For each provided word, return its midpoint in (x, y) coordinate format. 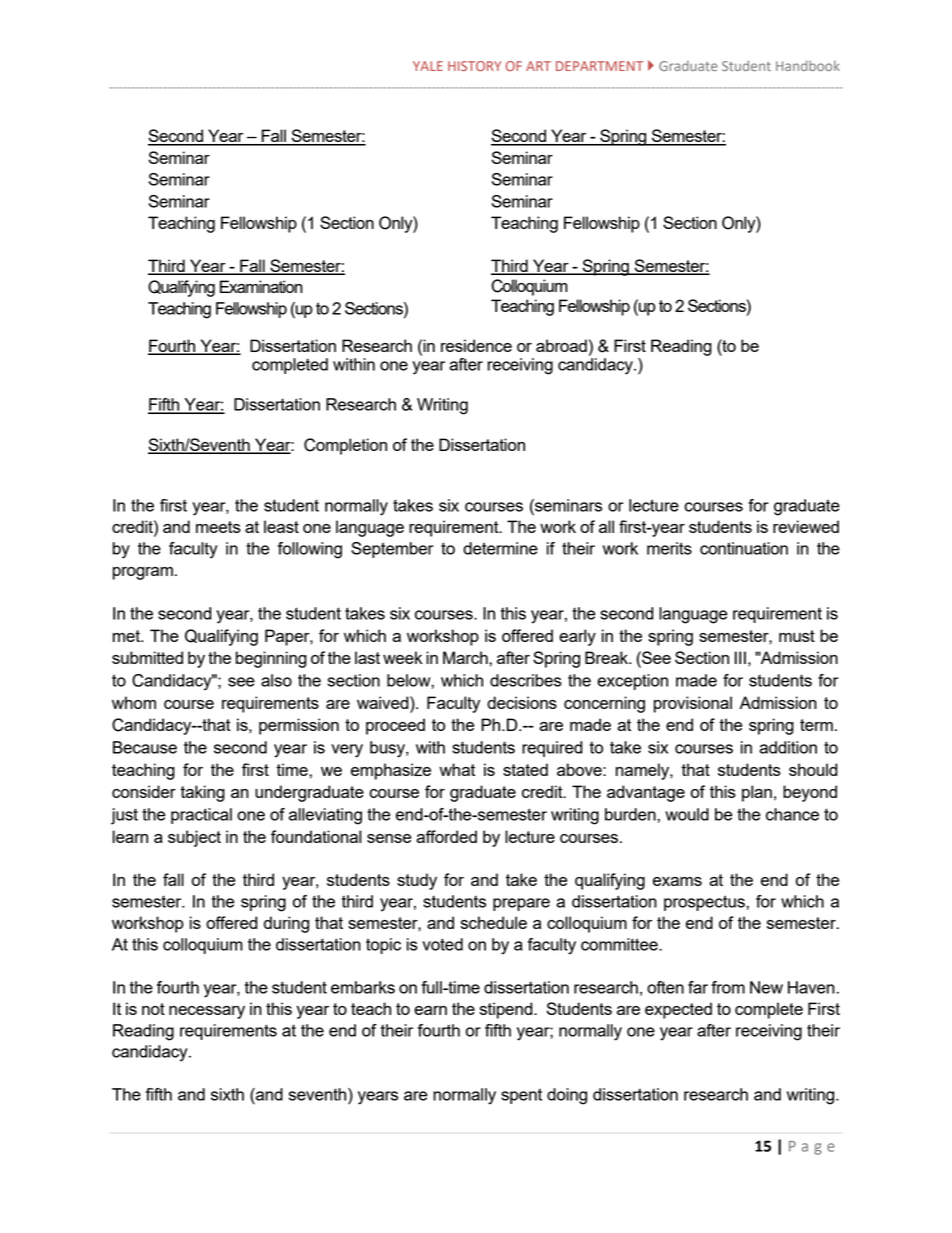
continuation (744, 548)
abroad (561, 345)
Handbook (808, 65)
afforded (446, 836)
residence (476, 345)
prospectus (705, 903)
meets (218, 527)
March (466, 657)
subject (194, 838)
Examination (261, 286)
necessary (207, 1012)
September (392, 550)
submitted (147, 657)
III (740, 657)
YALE (428, 66)
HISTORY (474, 66)
